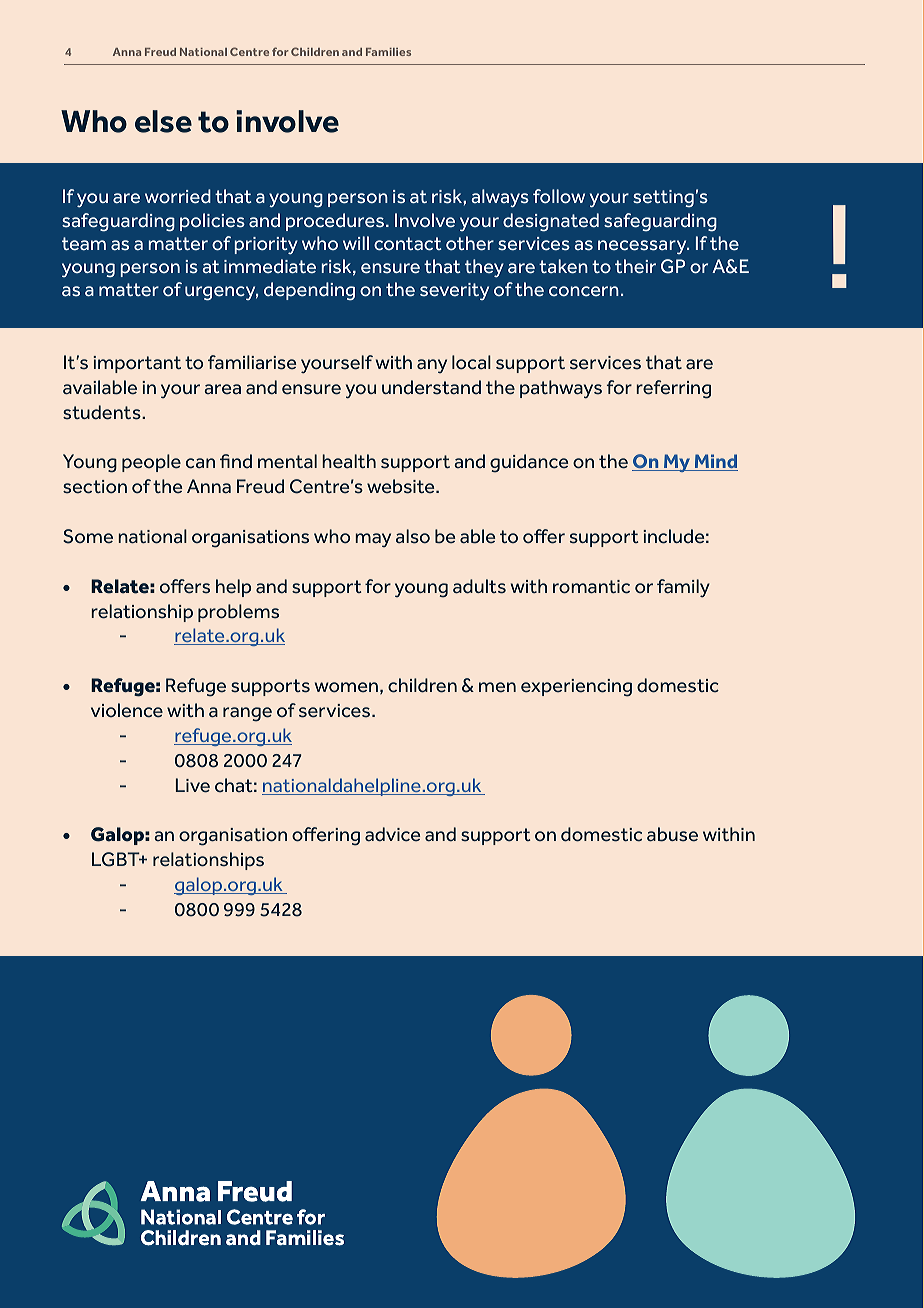 This screenshot has width=924, height=1308. I want to click on advice, so click(392, 834).
